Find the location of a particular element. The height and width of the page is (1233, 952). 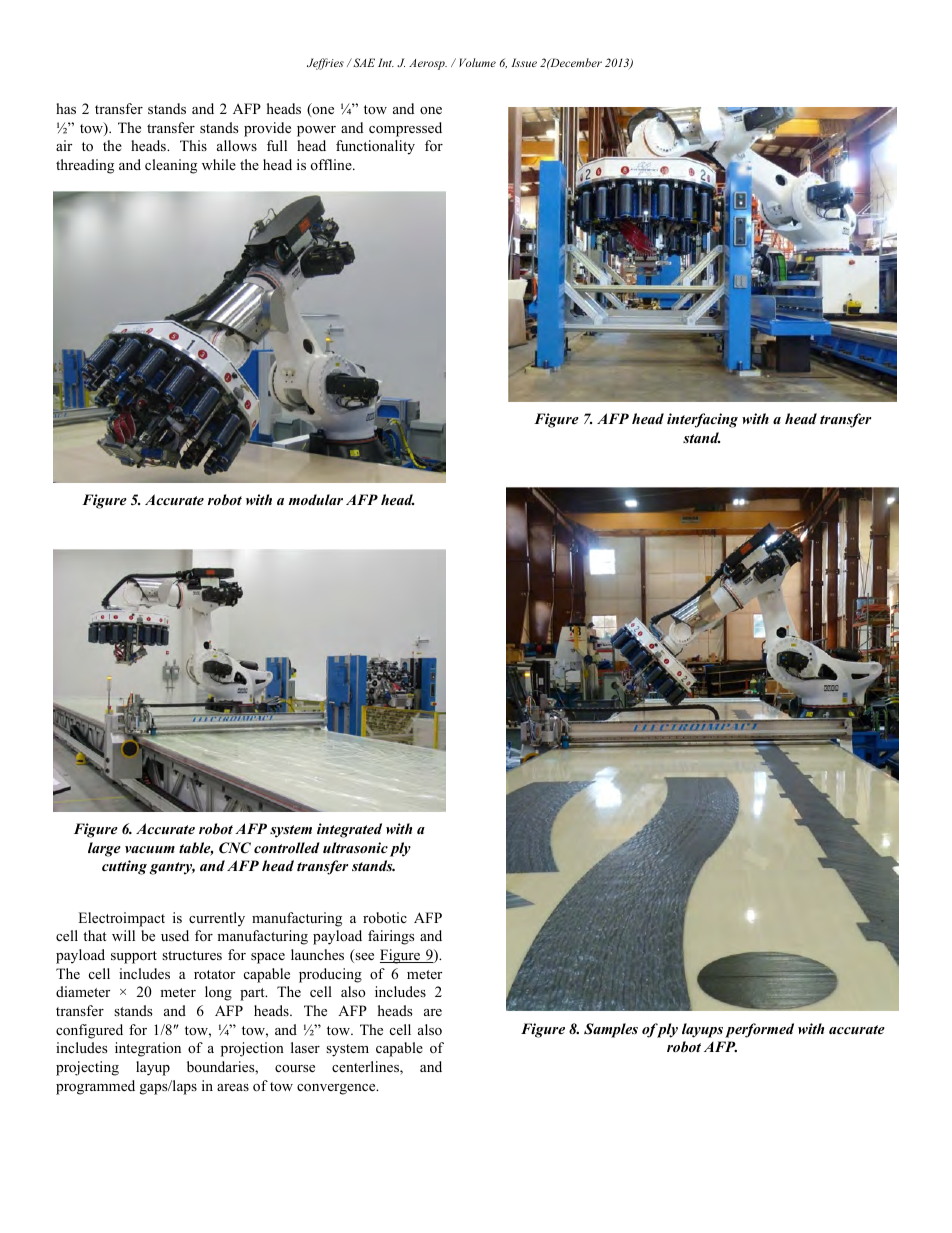

integration is located at coordinates (148, 1049).
